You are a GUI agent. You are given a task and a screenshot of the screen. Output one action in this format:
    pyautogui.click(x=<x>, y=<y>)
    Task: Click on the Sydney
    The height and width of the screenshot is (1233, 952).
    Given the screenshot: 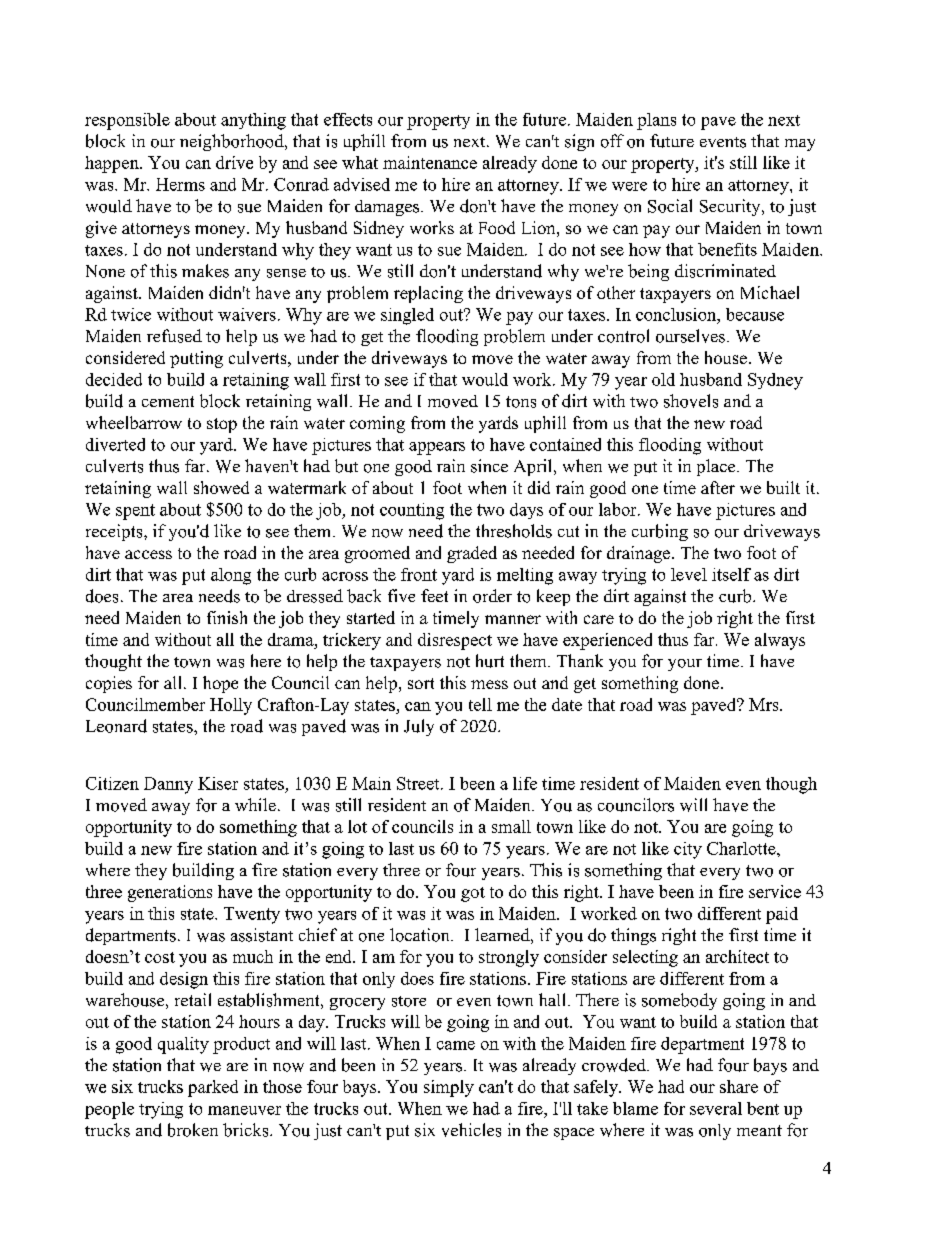 What is the action you would take?
    pyautogui.click(x=775, y=381)
